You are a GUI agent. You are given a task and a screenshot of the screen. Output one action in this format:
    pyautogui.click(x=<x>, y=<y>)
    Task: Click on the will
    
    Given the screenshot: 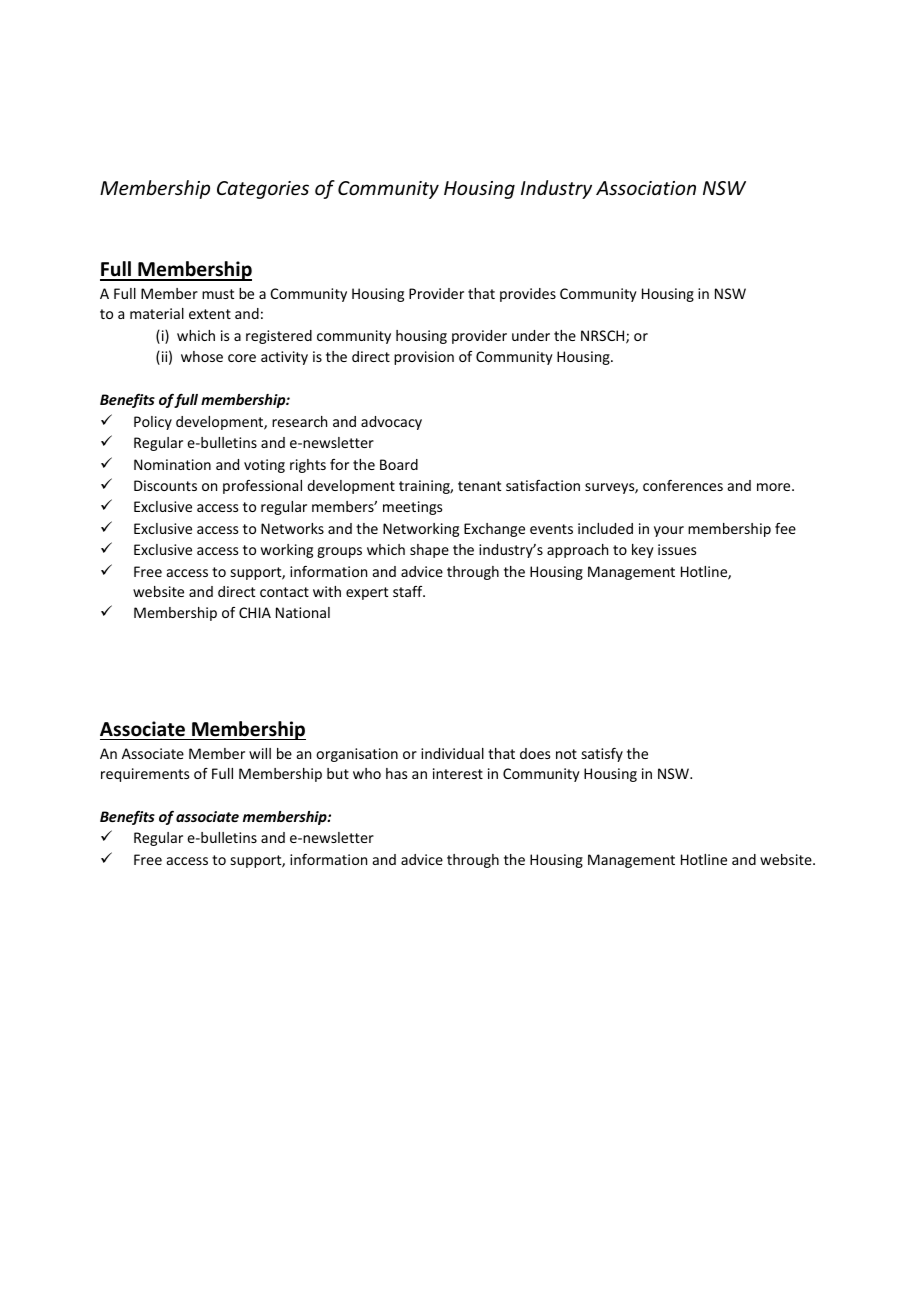 What is the action you would take?
    pyautogui.click(x=260, y=753)
